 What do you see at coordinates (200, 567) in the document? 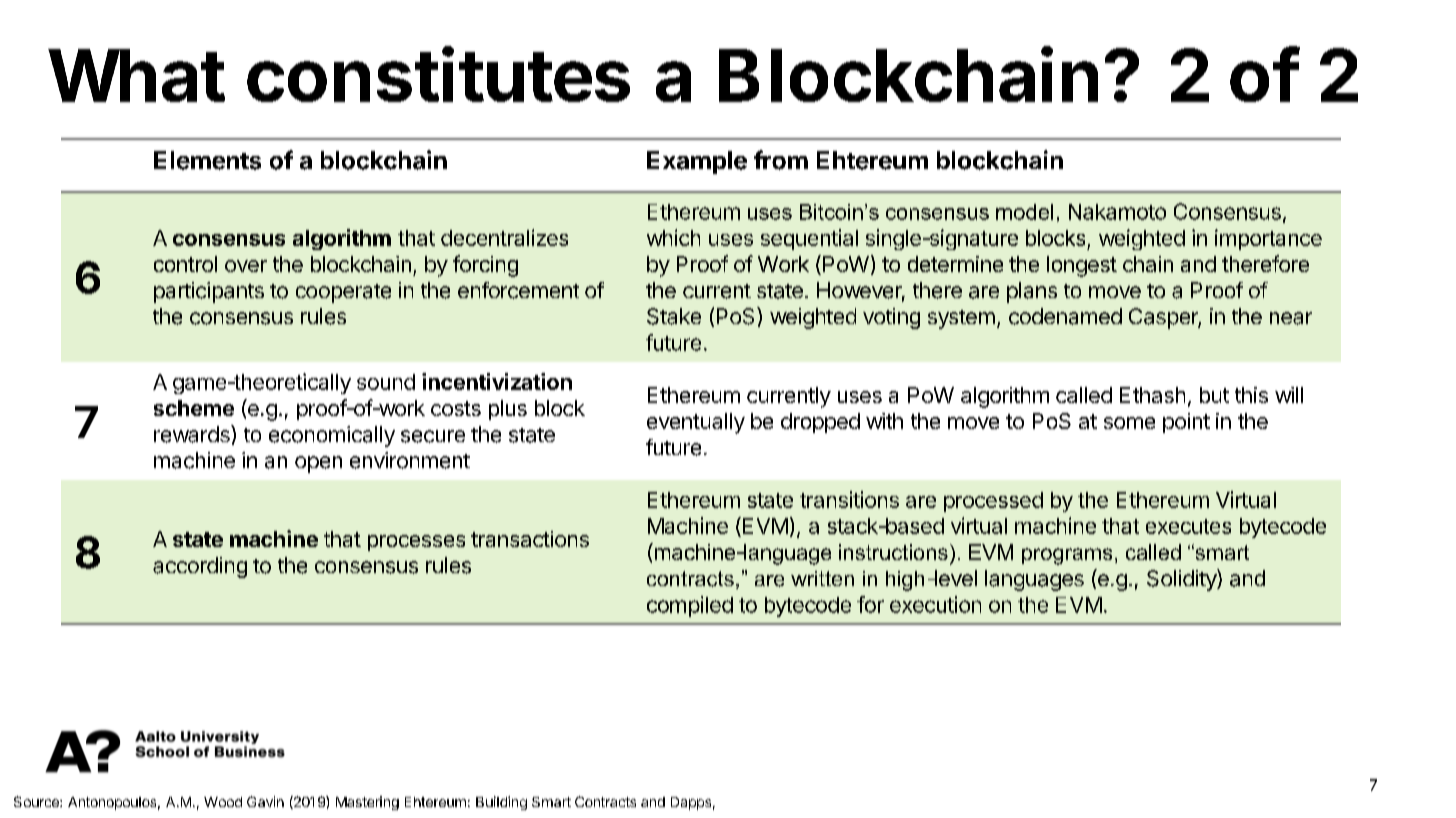
I see `according` at bounding box center [200, 567].
